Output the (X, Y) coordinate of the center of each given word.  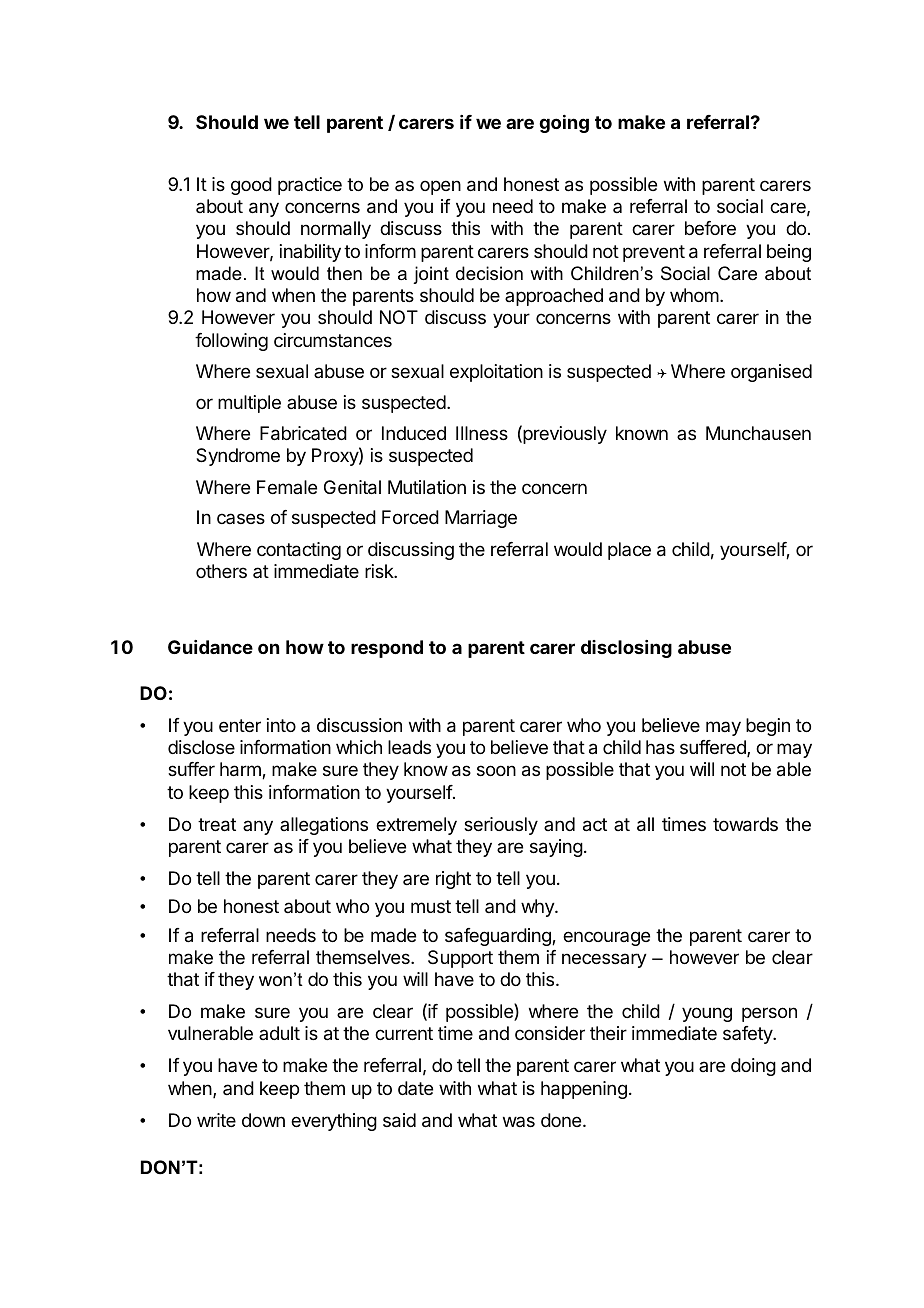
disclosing (626, 649)
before (710, 228)
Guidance (210, 647)
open (440, 187)
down (263, 1120)
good (251, 186)
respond (387, 649)
